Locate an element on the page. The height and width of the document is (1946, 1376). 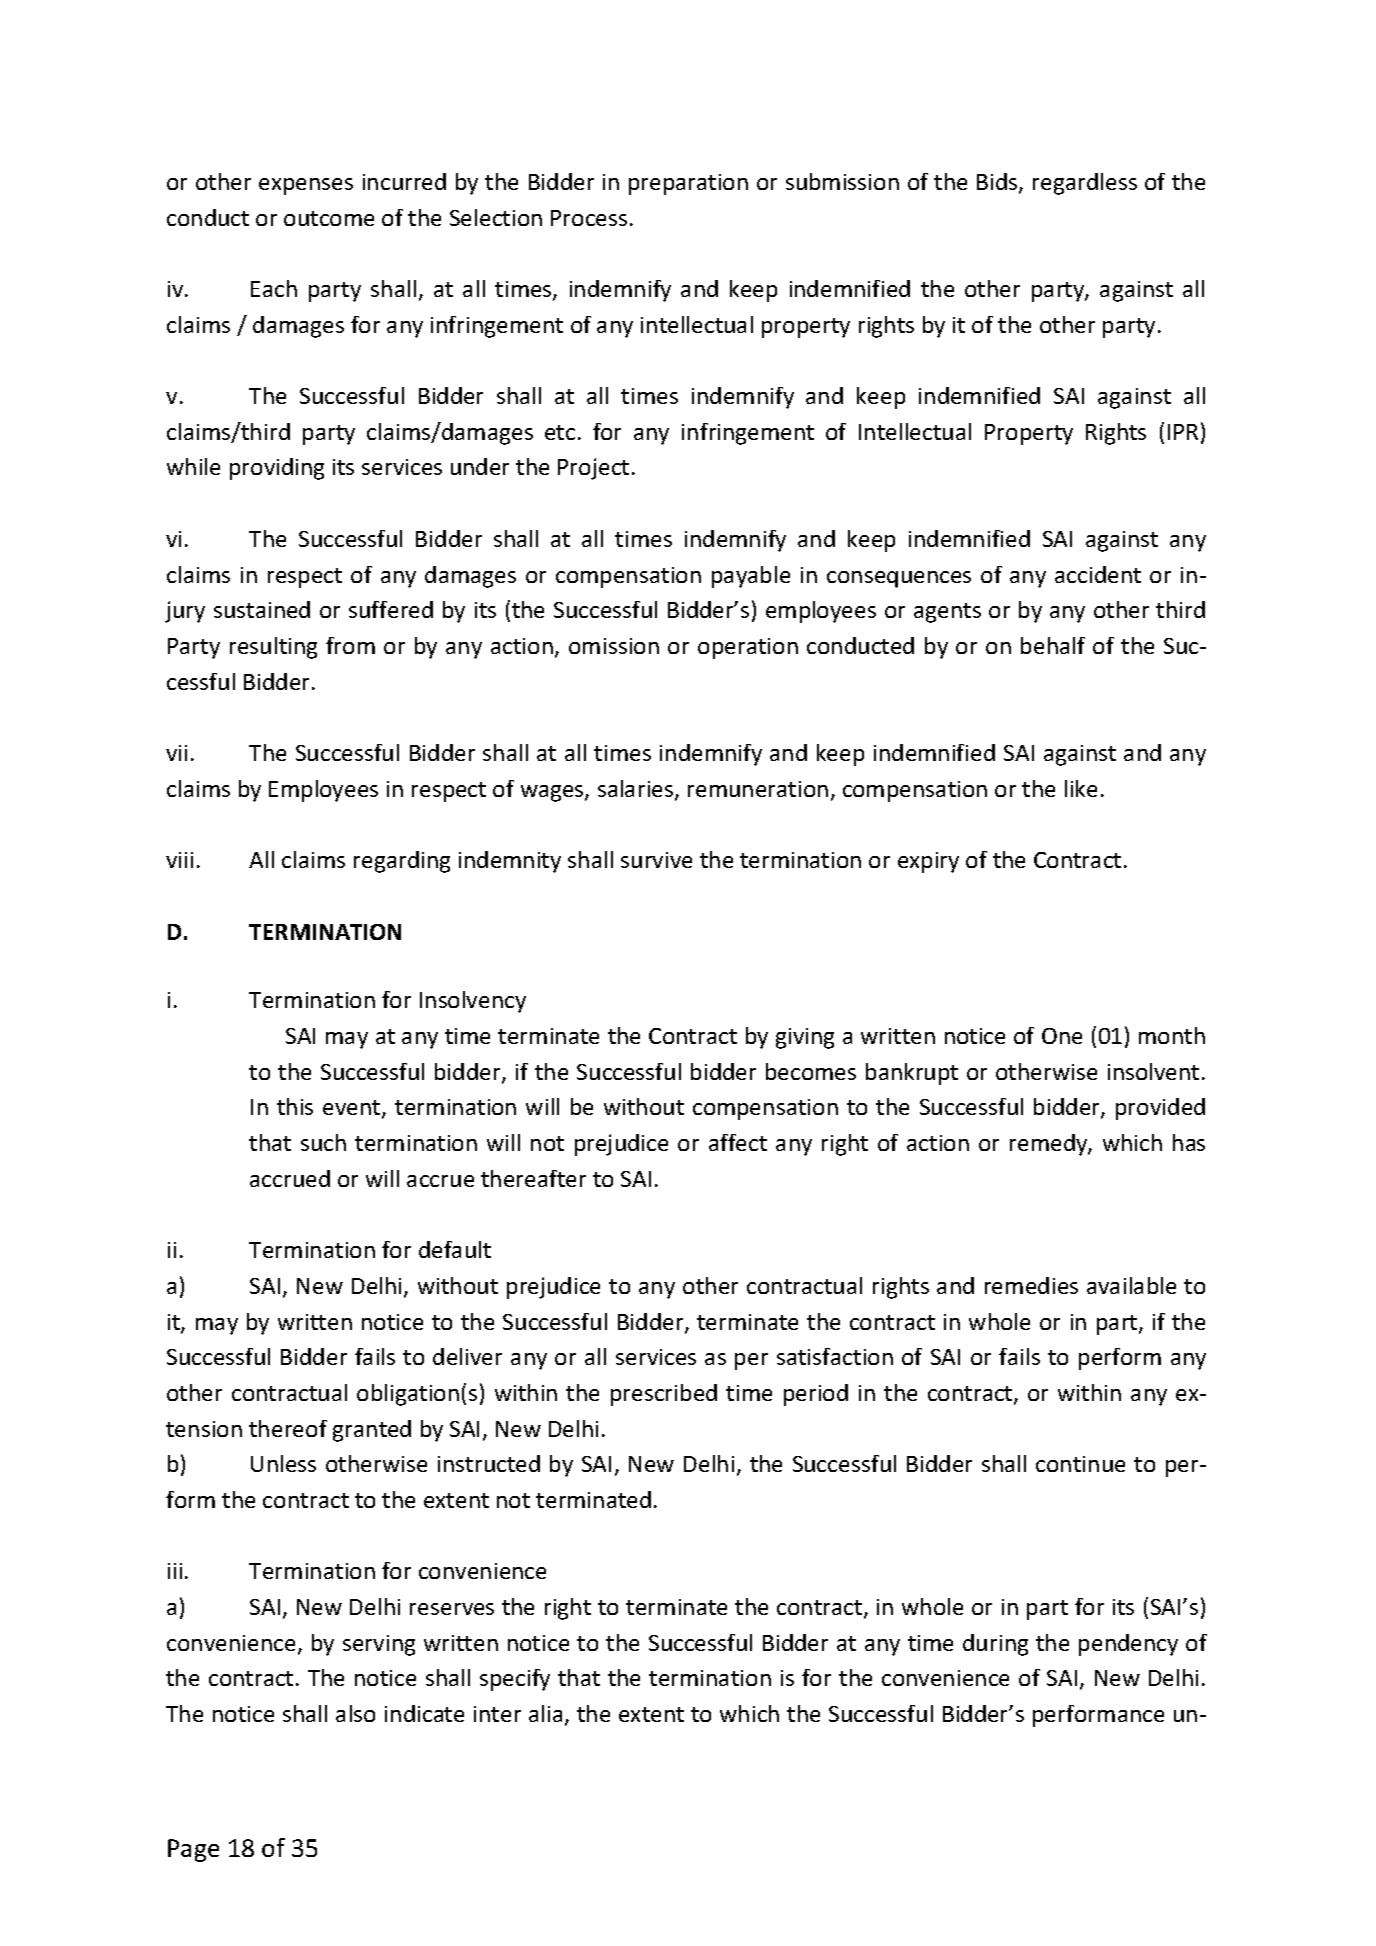
continue is located at coordinates (1080, 1464).
